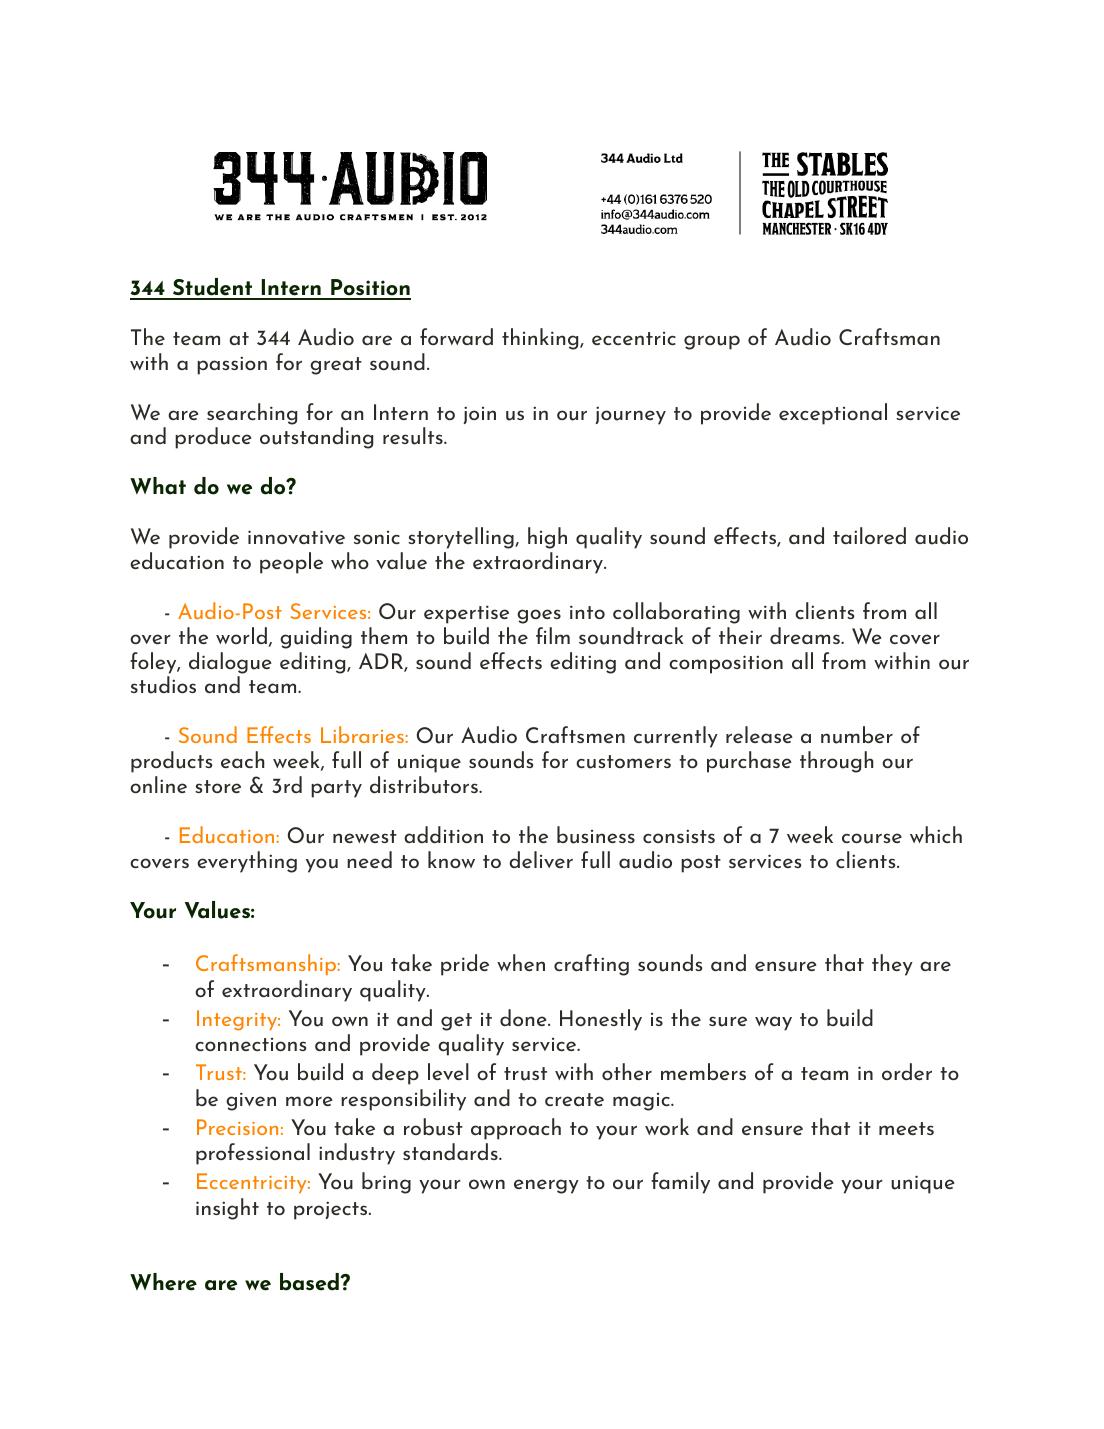 Image resolution: width=1104 pixels, height=1429 pixels. I want to click on dreams, so click(806, 635).
